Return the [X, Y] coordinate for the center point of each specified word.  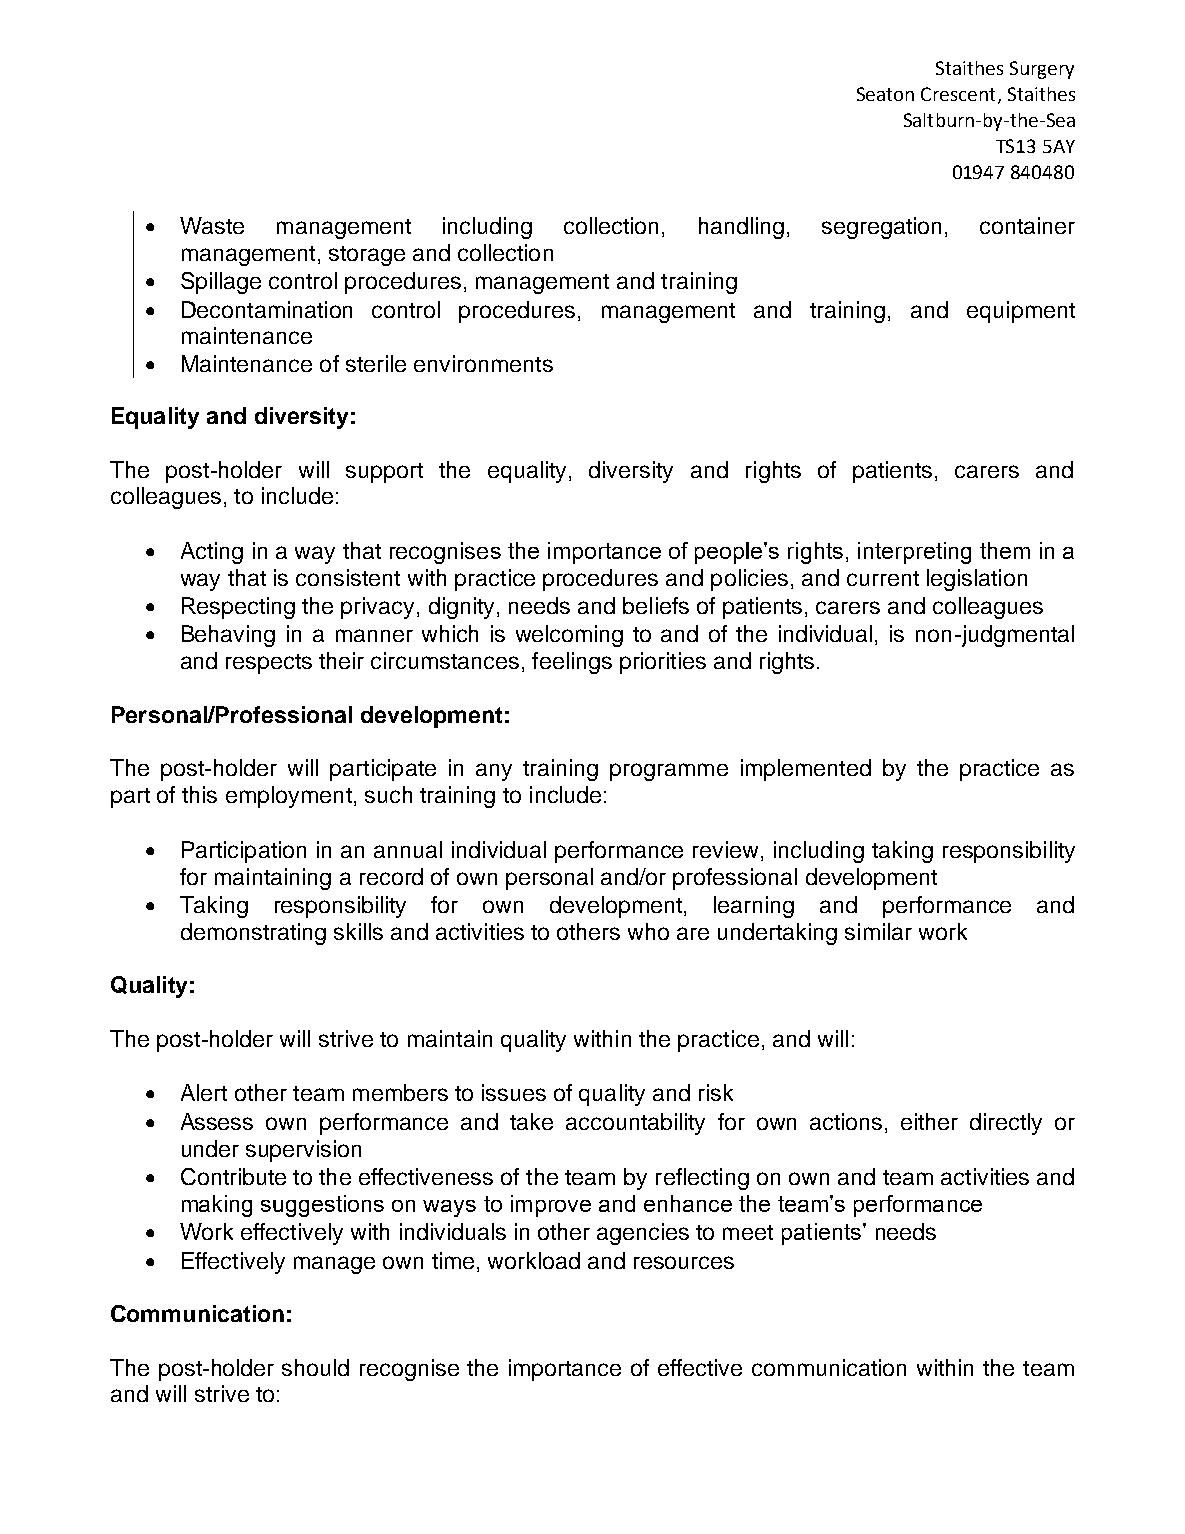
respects [269, 664]
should [315, 1367]
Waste [212, 225]
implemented [806, 770]
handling [741, 228]
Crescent [958, 94]
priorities [663, 663]
